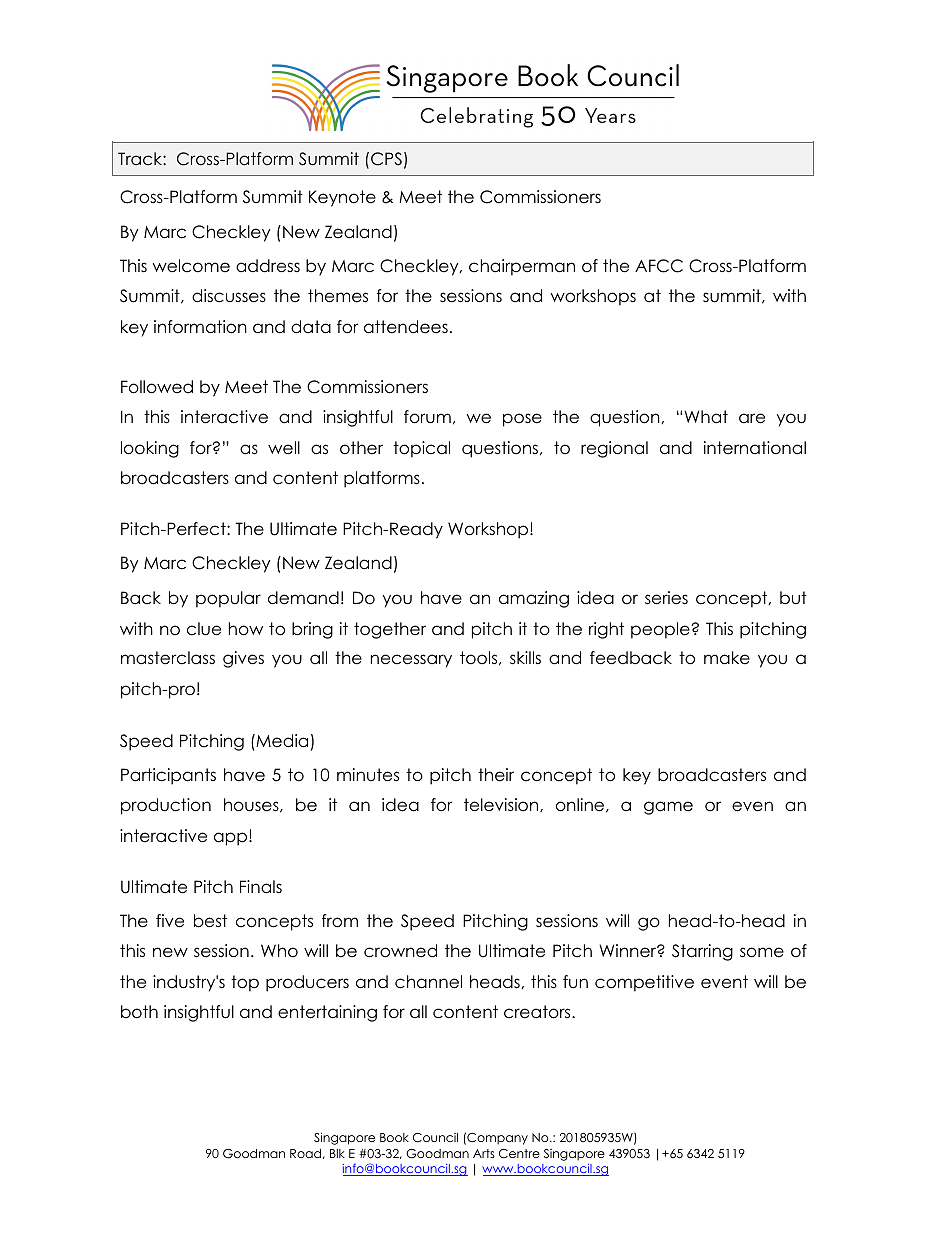  I want to click on topical, so click(421, 449).
